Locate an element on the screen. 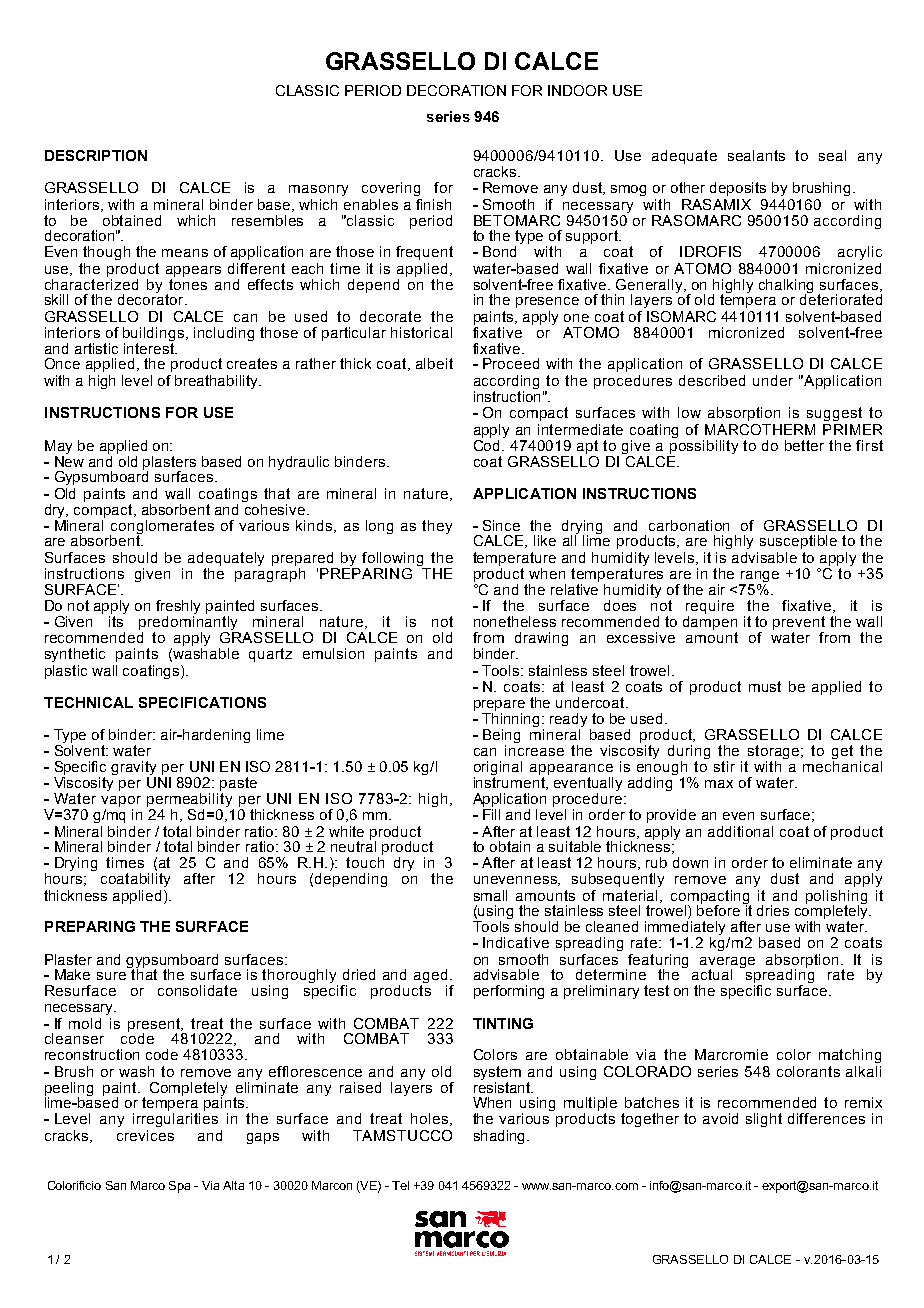 This screenshot has height=1308, width=924. described is located at coordinates (712, 380).
